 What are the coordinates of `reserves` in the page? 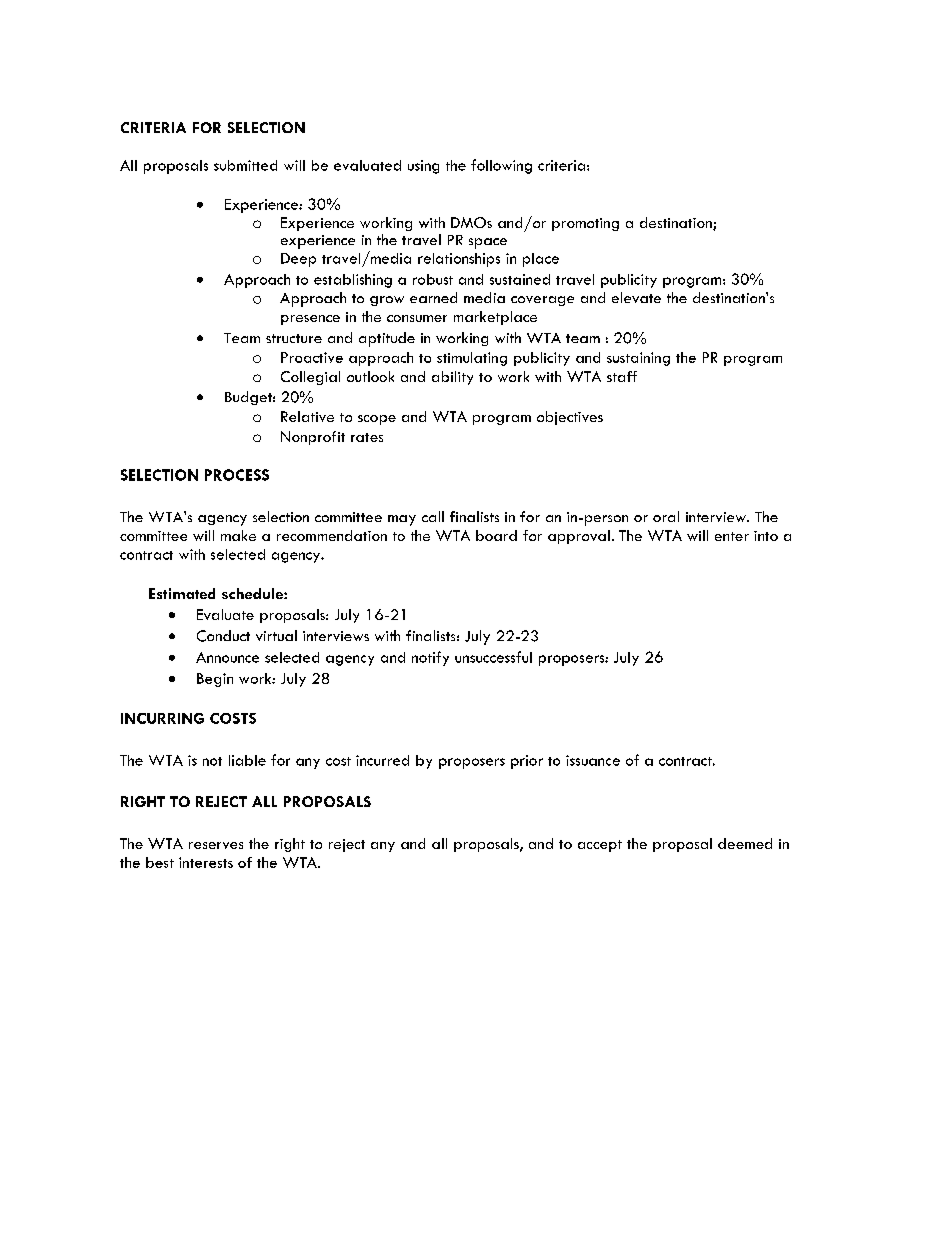 It's located at (216, 845).
